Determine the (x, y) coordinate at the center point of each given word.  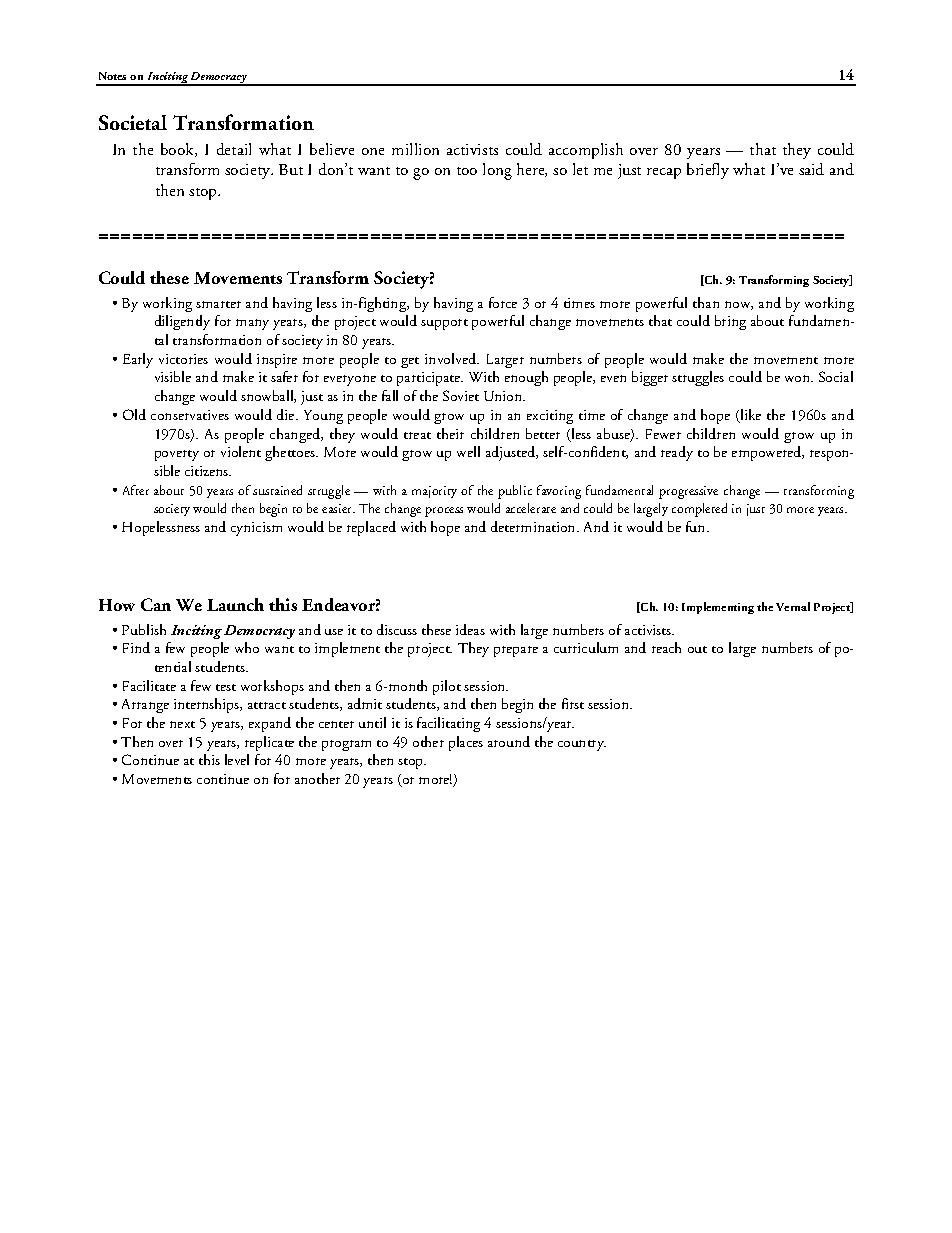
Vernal (793, 606)
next (182, 724)
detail (234, 149)
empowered (768, 453)
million (415, 149)
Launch (235, 604)
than (706, 302)
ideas (470, 629)
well (468, 451)
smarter (218, 304)
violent (241, 451)
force (503, 302)
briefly (708, 171)
